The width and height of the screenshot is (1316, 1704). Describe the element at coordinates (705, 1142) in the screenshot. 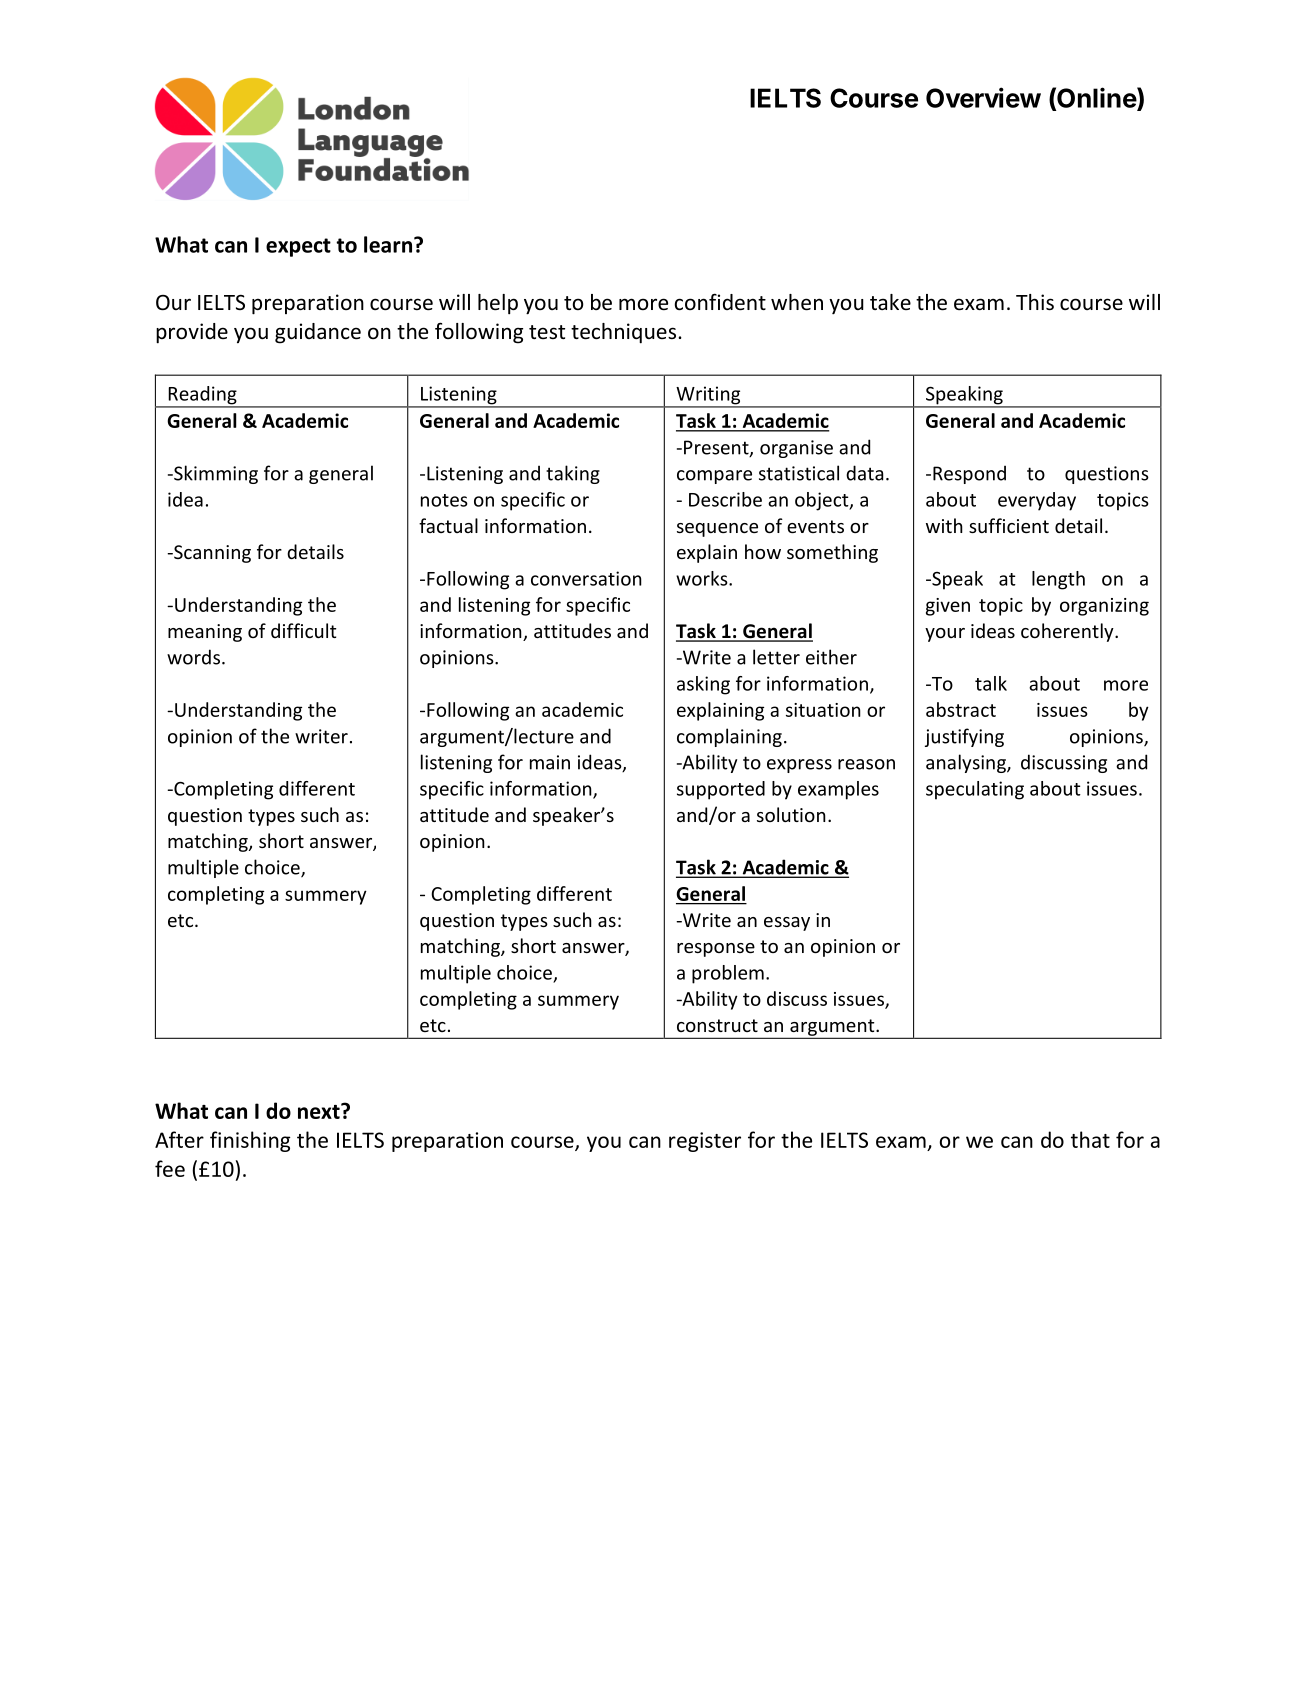

I see `register` at that location.
